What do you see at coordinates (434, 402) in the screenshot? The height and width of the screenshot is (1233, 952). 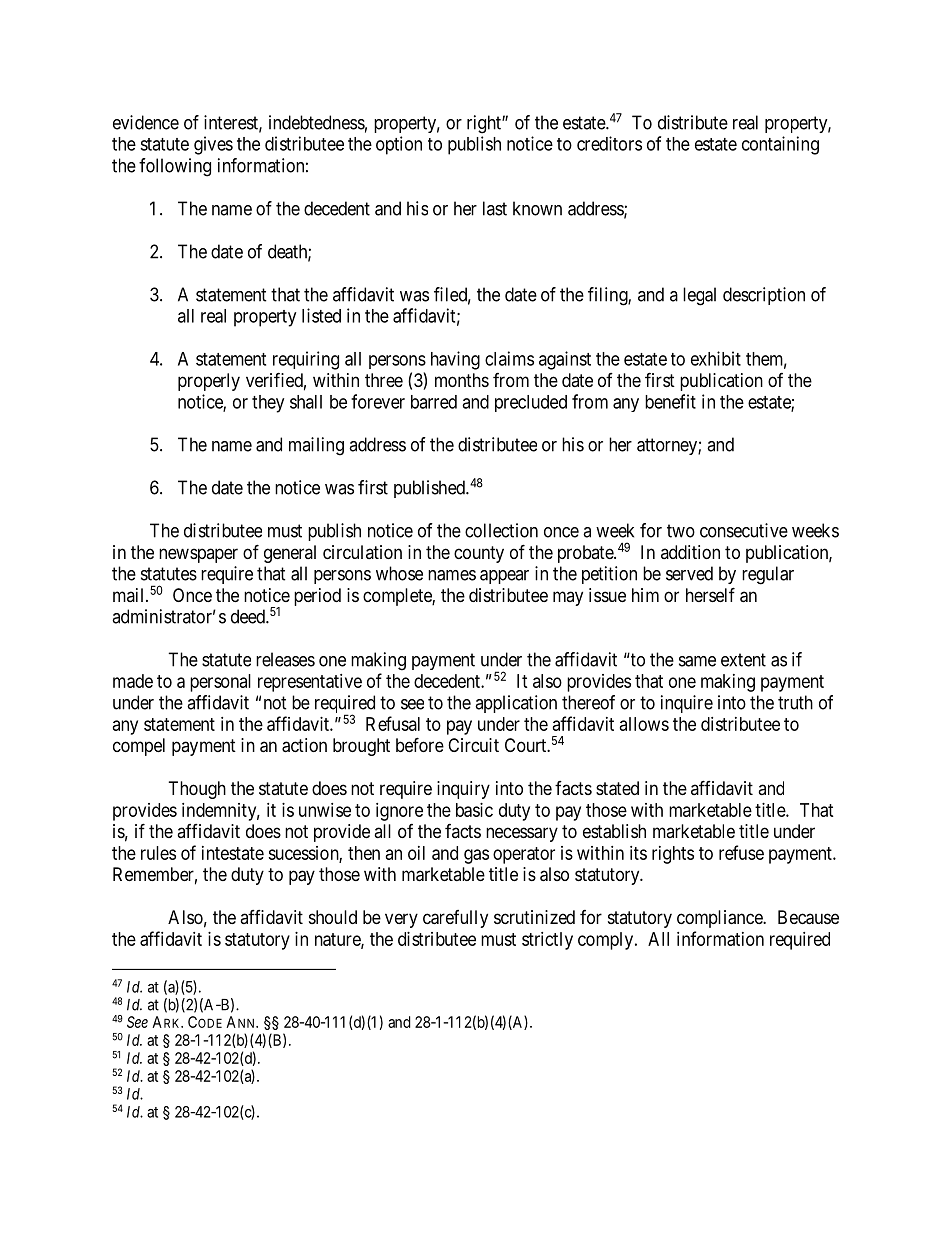 I see `barred` at bounding box center [434, 402].
